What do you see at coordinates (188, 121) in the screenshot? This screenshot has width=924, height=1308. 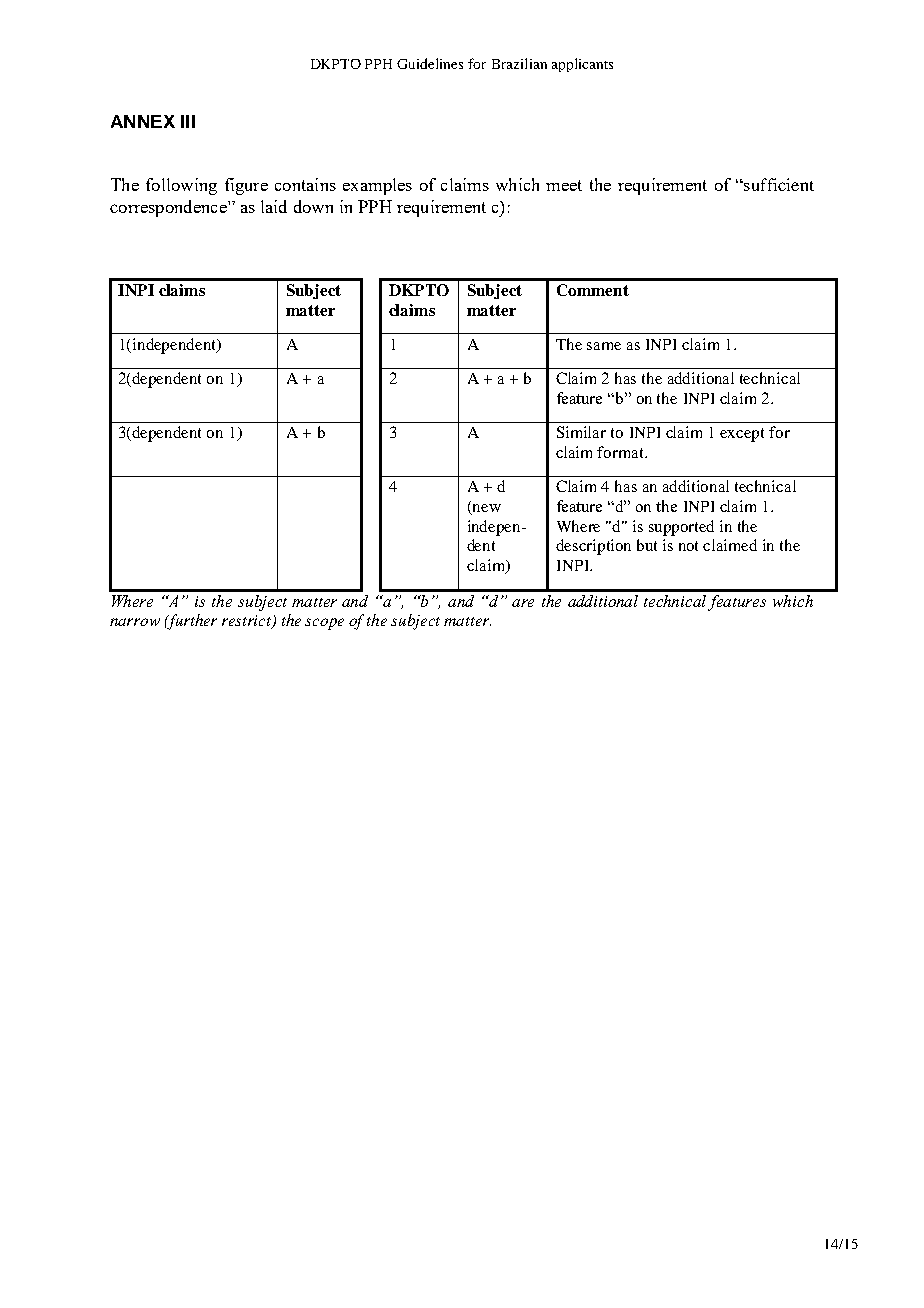 I see `III` at bounding box center [188, 121].
